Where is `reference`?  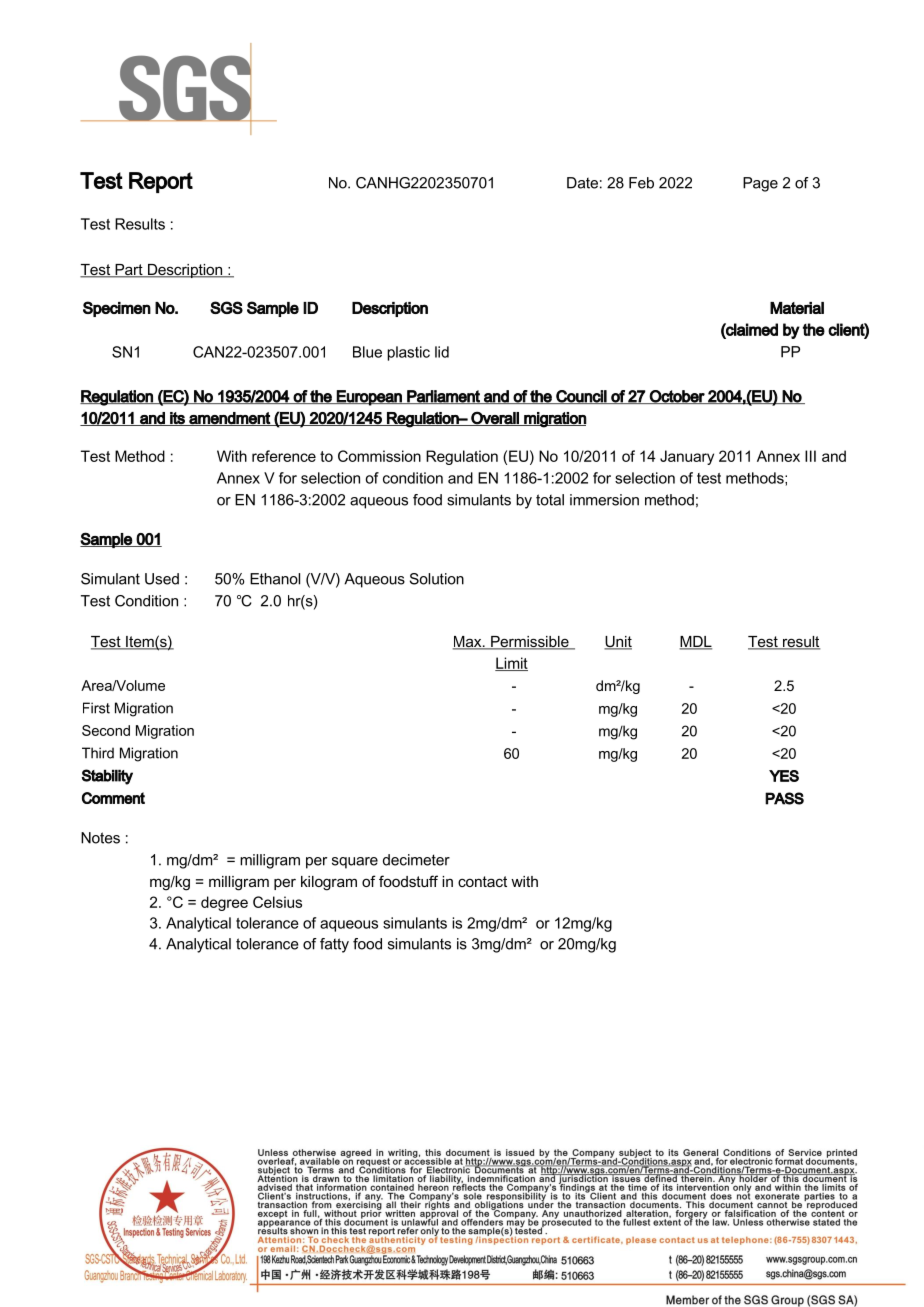 reference is located at coordinates (284, 456).
